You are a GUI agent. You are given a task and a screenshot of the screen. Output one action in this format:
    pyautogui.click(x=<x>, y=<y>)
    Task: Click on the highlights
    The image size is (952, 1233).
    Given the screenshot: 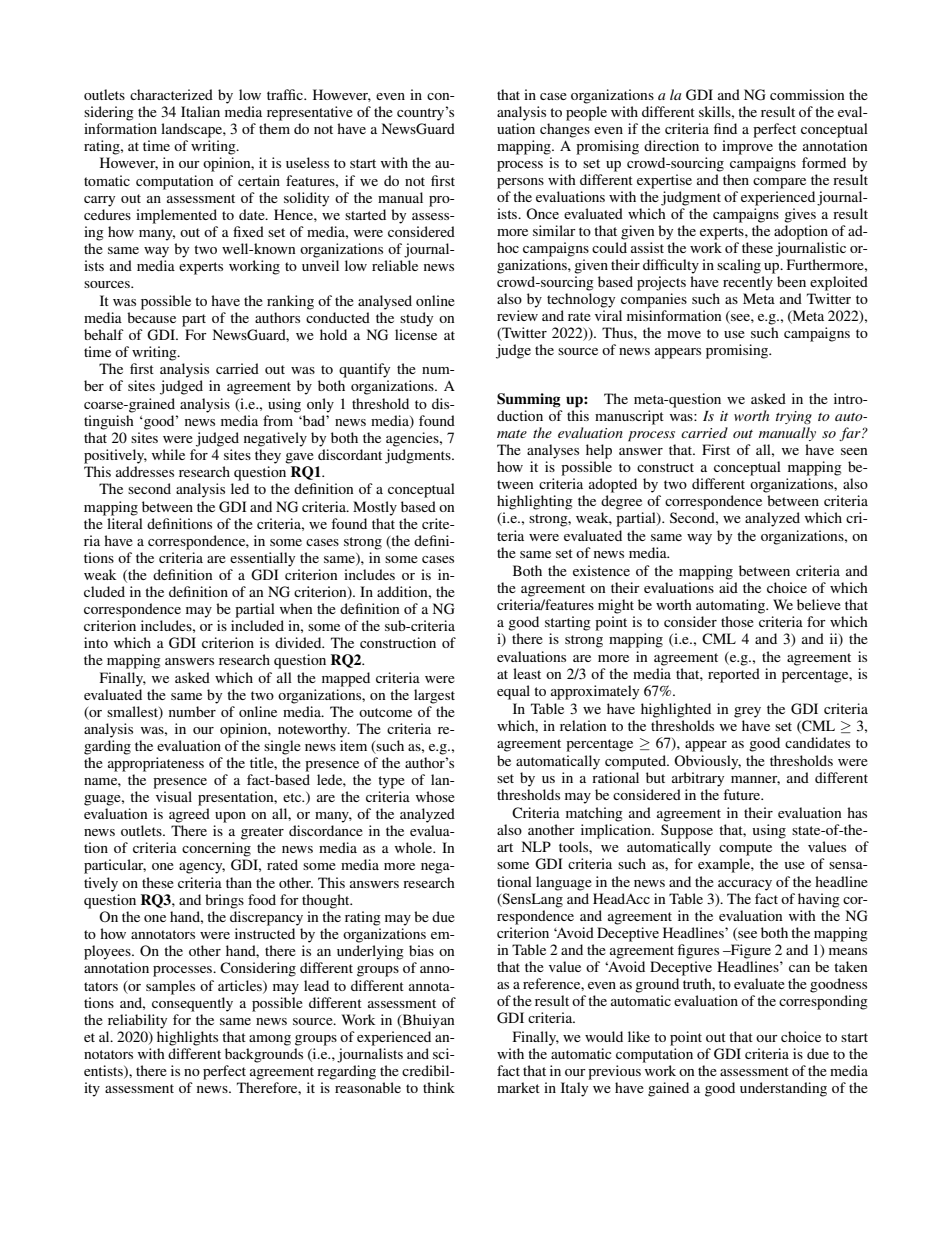 What is the action you would take?
    pyautogui.click(x=187, y=1038)
